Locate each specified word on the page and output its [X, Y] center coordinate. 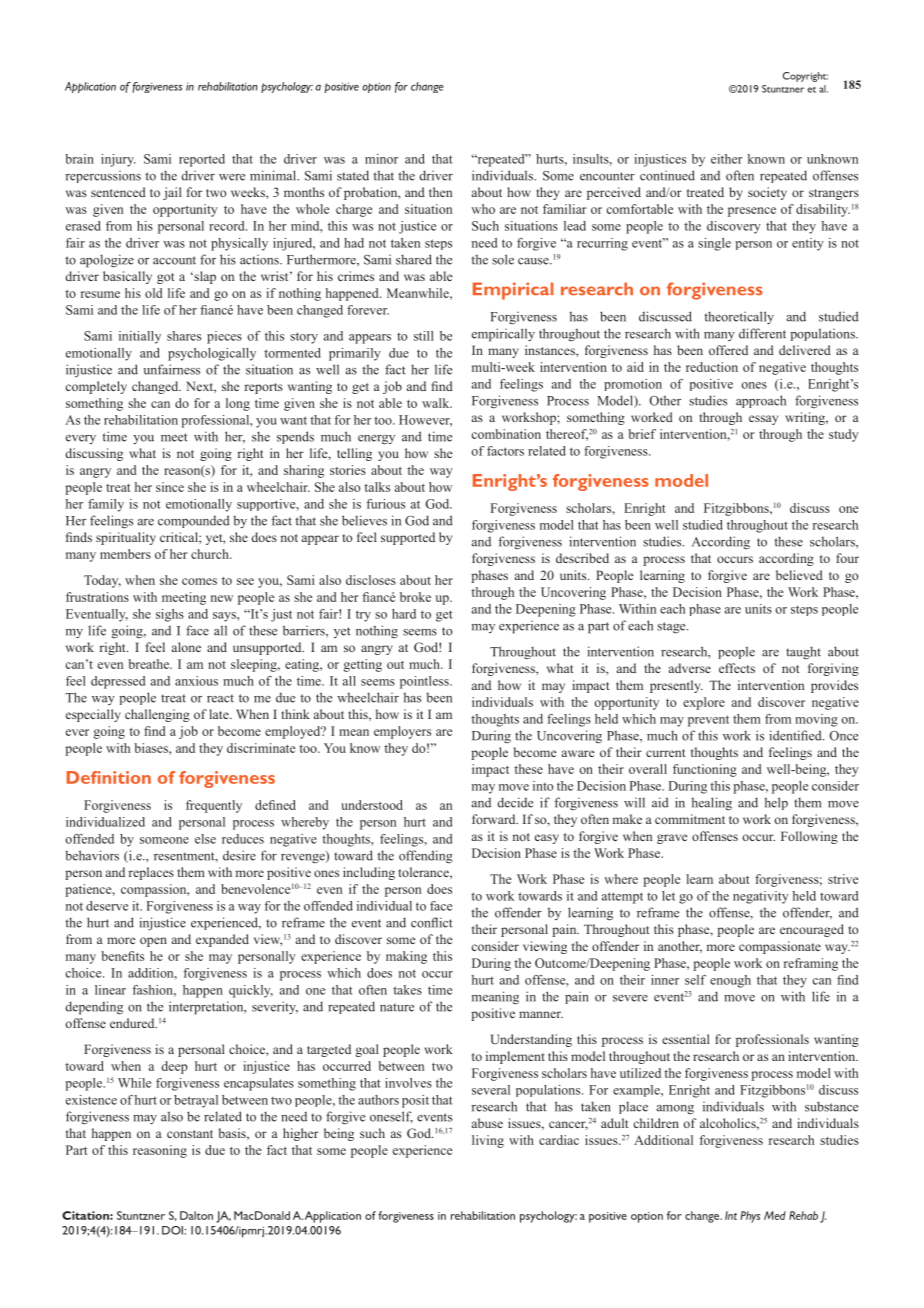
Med [775, 1215]
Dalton [196, 1215]
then [440, 192]
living [488, 1141]
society [767, 193]
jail [172, 193]
